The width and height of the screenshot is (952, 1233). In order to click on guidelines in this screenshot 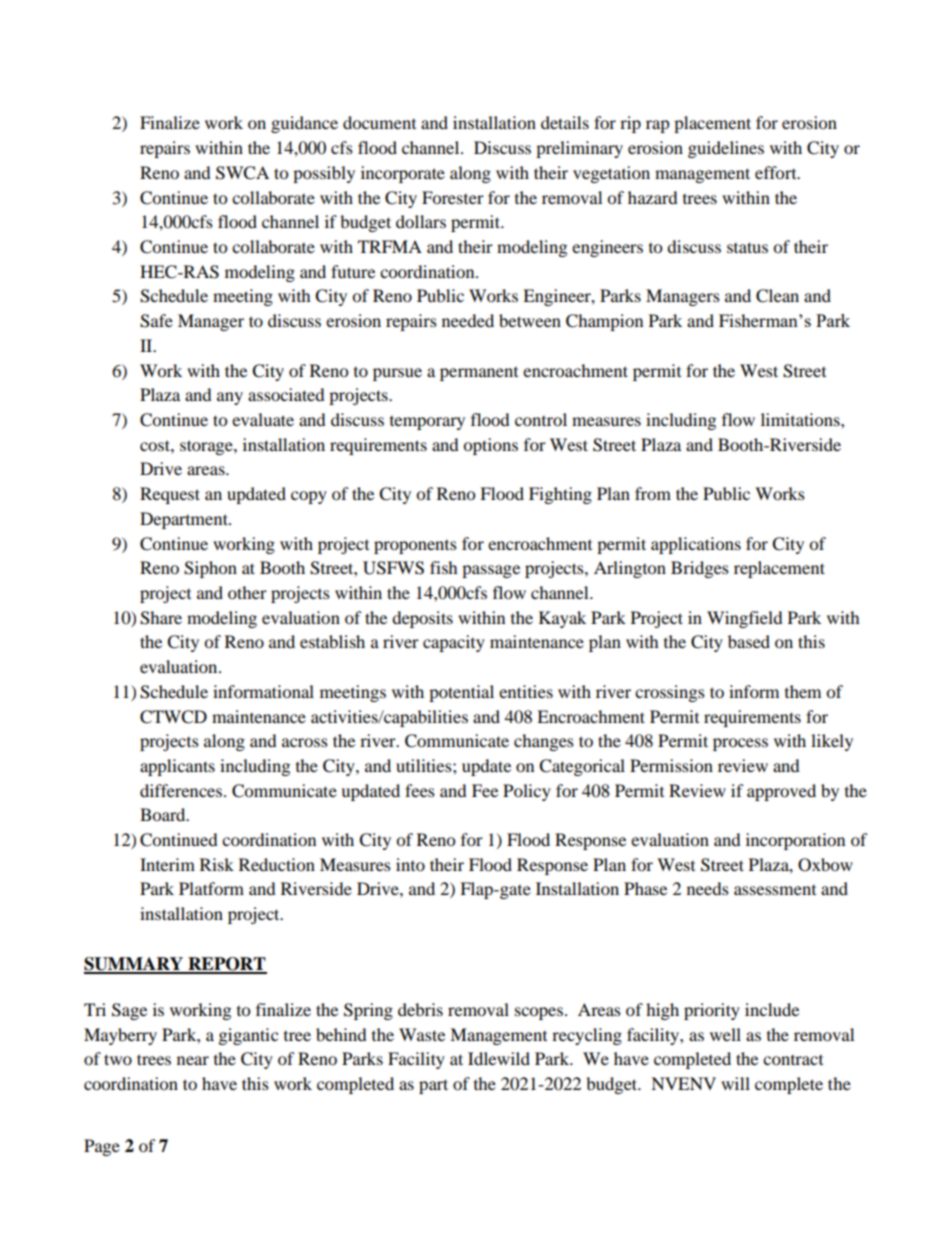, I will do `click(726, 149)`.
